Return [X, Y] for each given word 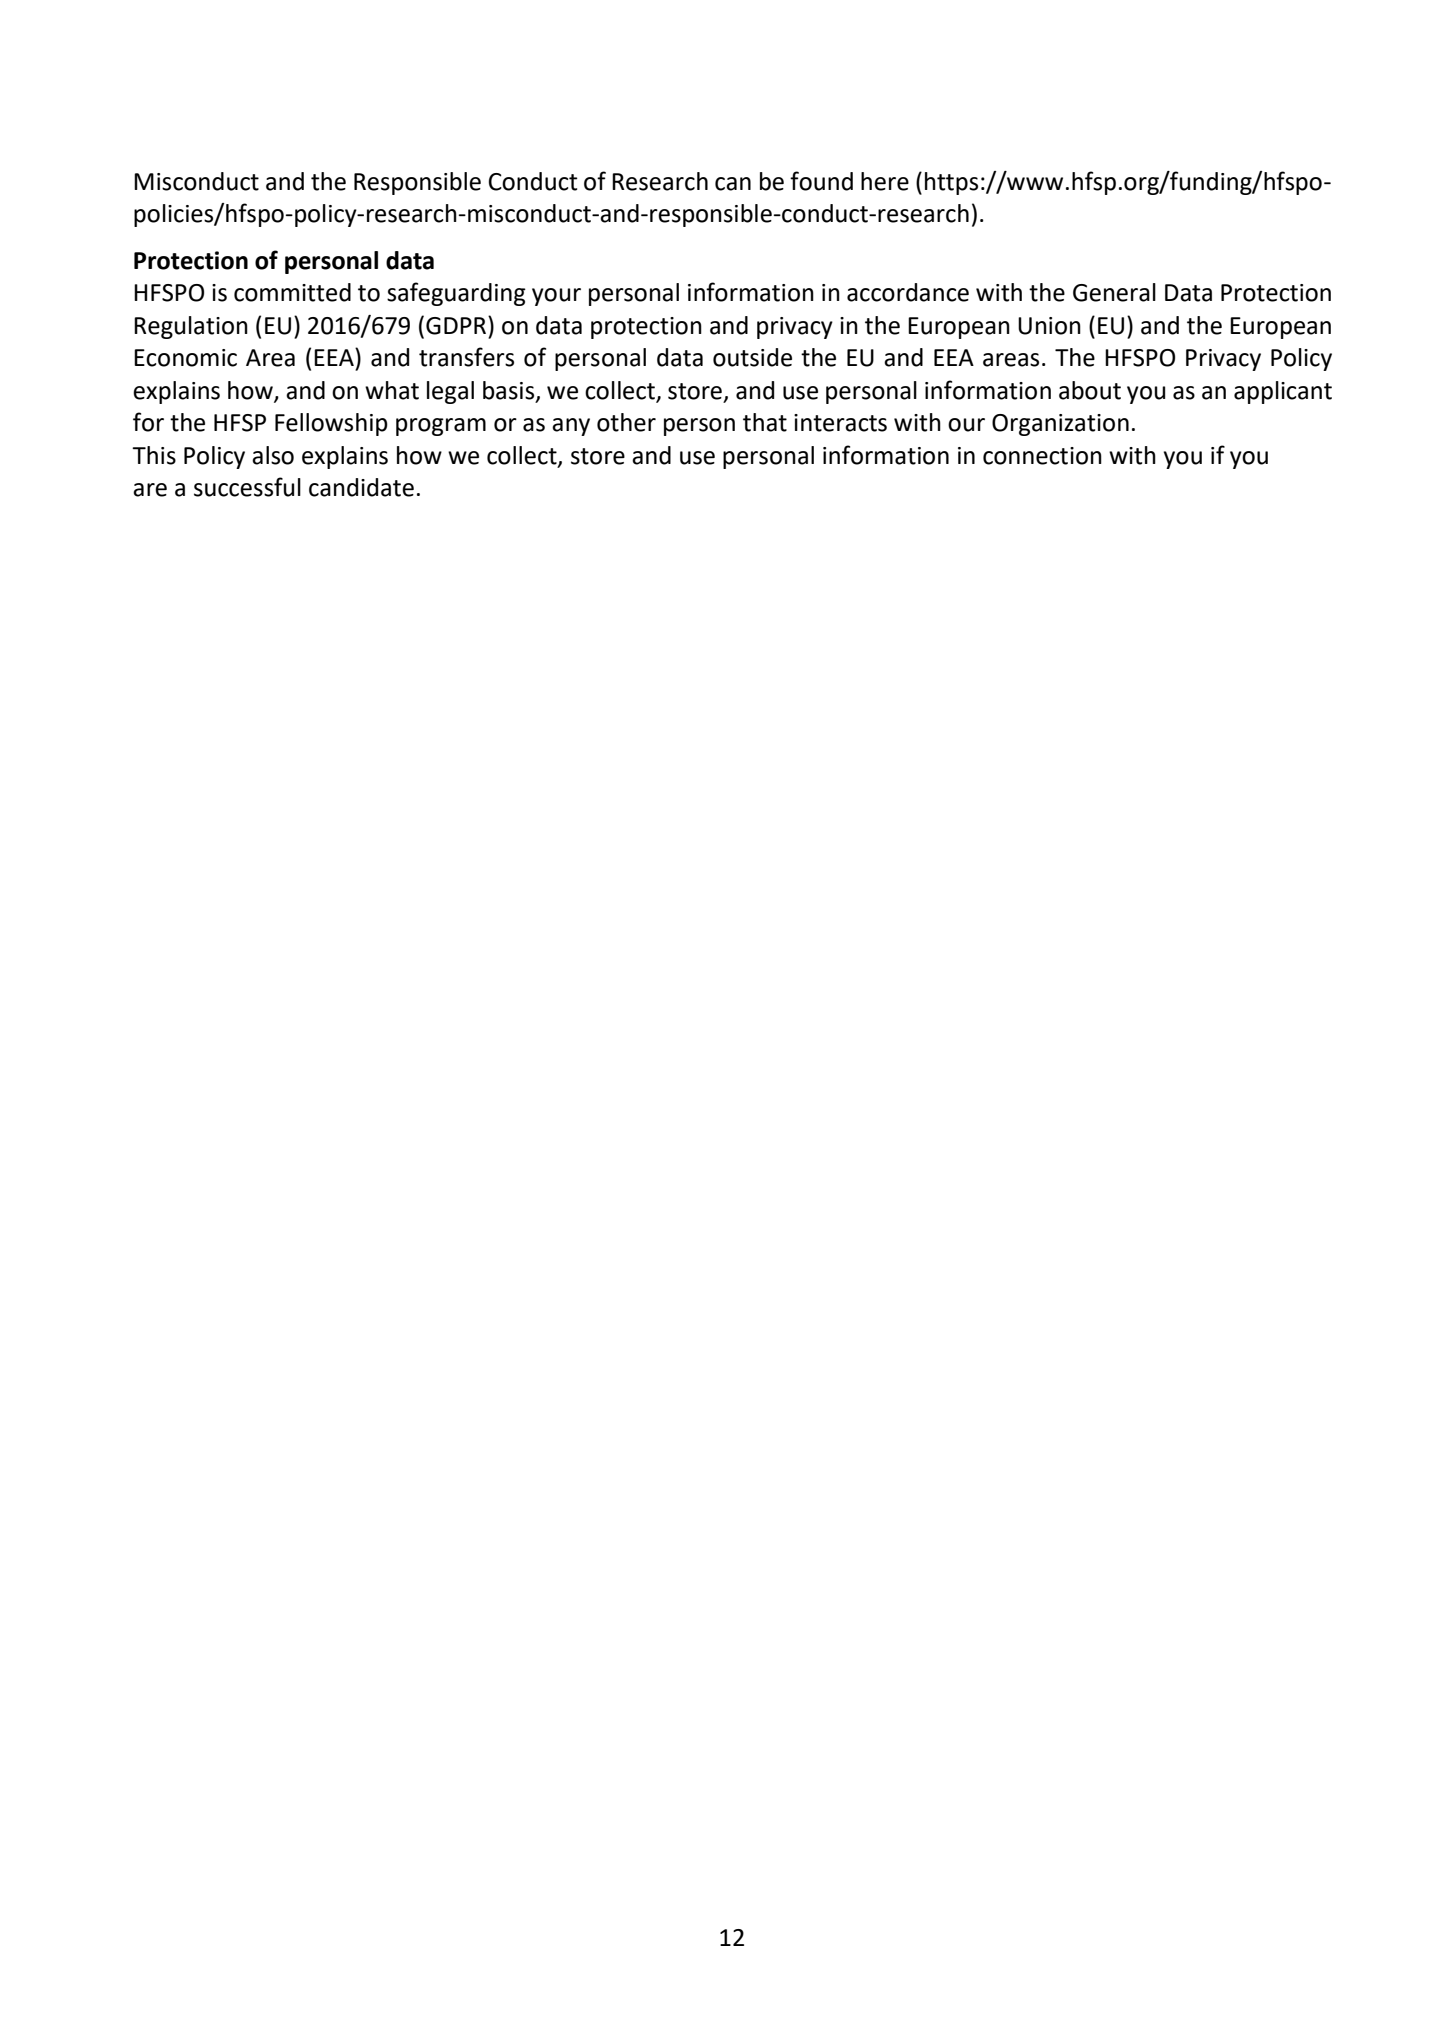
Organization [1060, 425]
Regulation [191, 327]
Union [1049, 326]
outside [752, 357]
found [821, 181]
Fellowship [331, 424]
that [765, 422]
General [1114, 292]
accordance [908, 292]
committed [292, 292]
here [885, 181]
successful [247, 487]
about [1090, 390]
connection [1042, 456]
